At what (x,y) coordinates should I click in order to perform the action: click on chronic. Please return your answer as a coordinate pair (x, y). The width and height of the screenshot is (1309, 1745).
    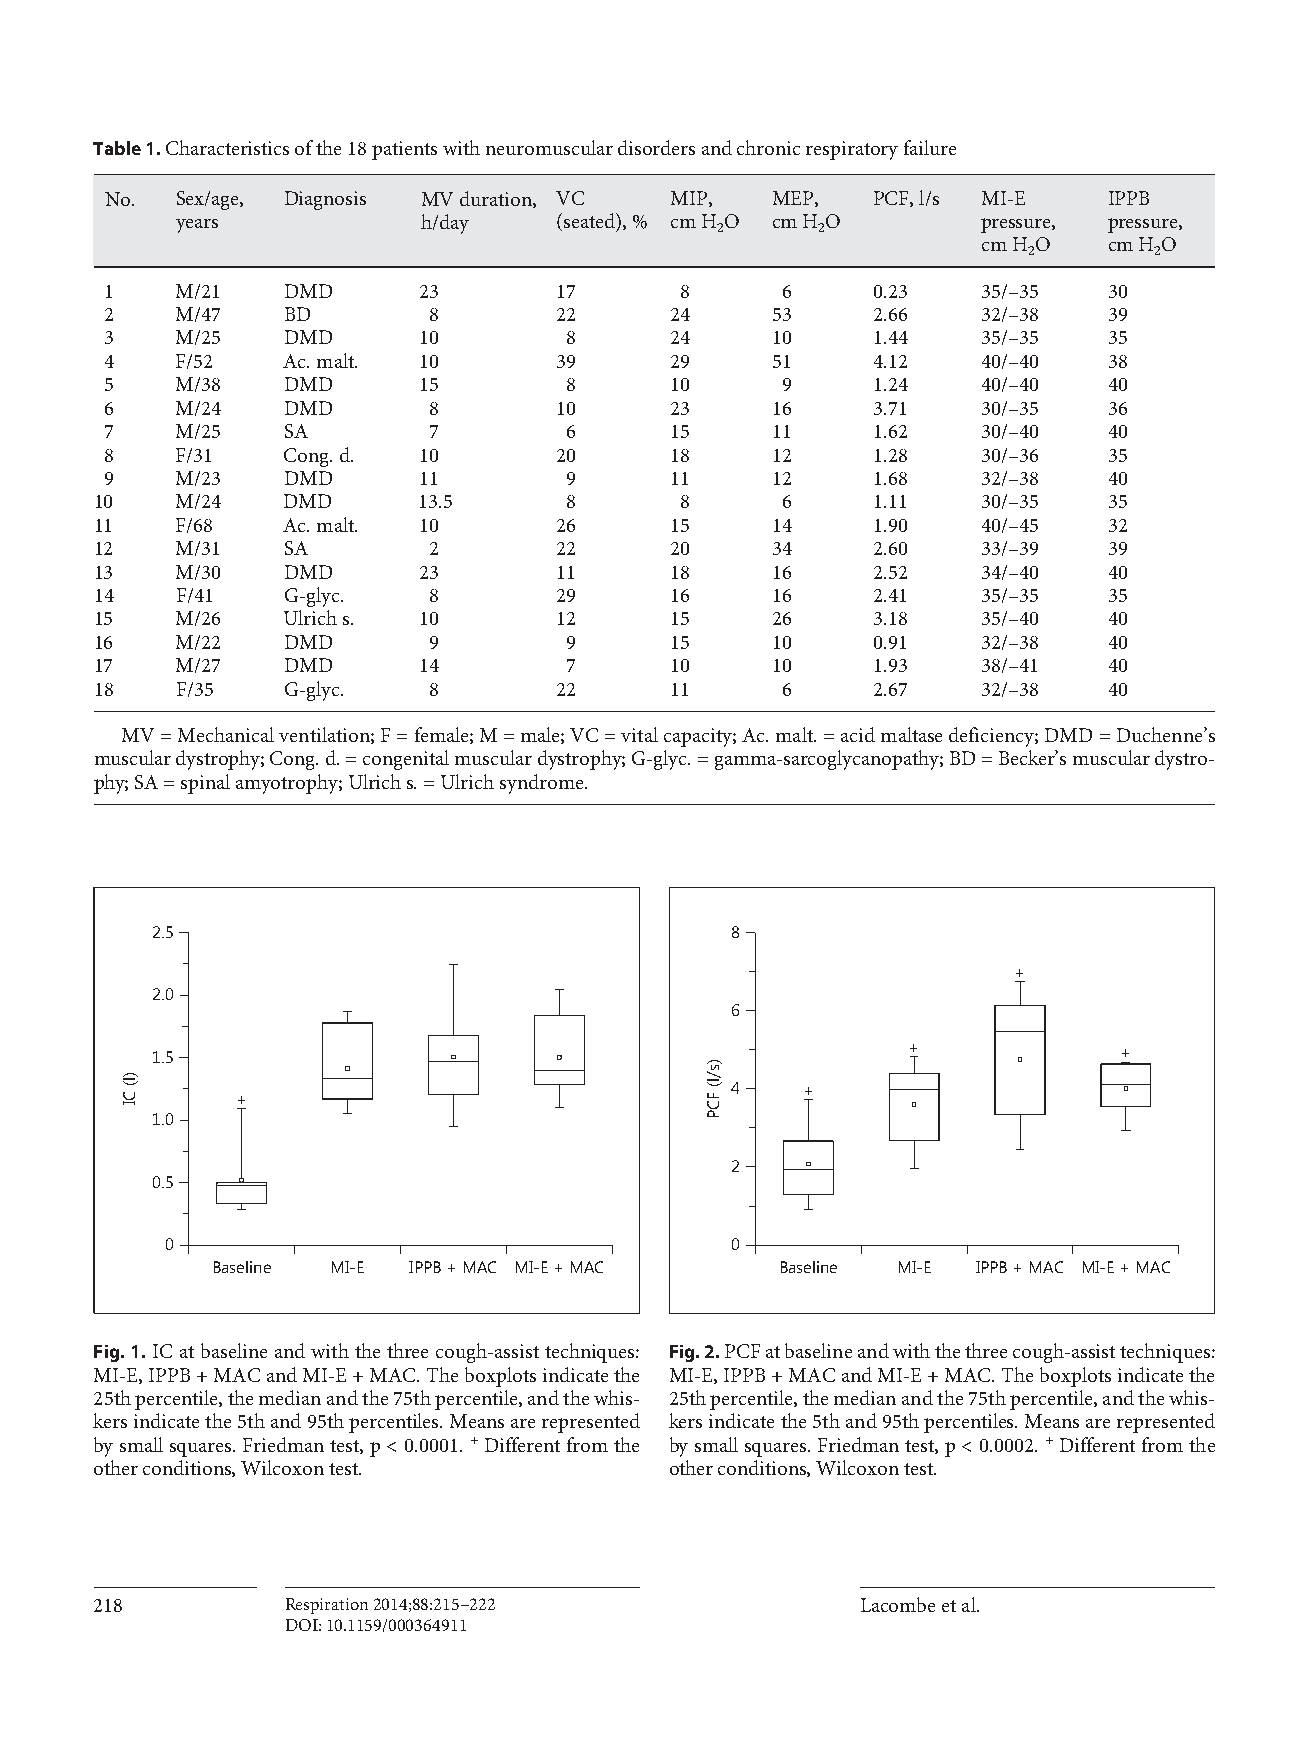
    Looking at the image, I should click on (768, 147).
